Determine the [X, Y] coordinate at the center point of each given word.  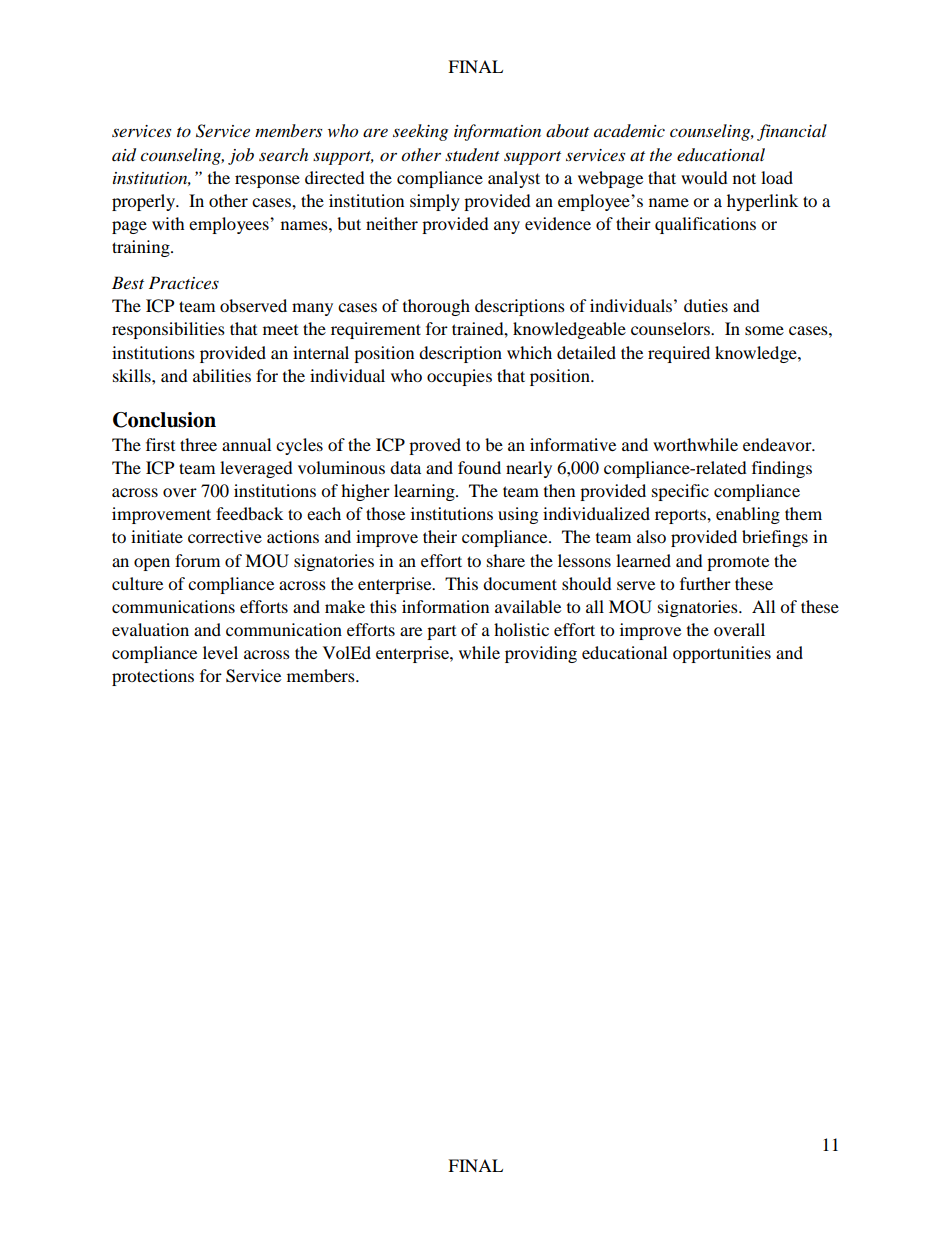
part [441, 633]
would [704, 177]
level [220, 652]
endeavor [778, 444]
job [241, 156]
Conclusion [164, 420]
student [472, 155]
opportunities [722, 654]
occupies [459, 377]
